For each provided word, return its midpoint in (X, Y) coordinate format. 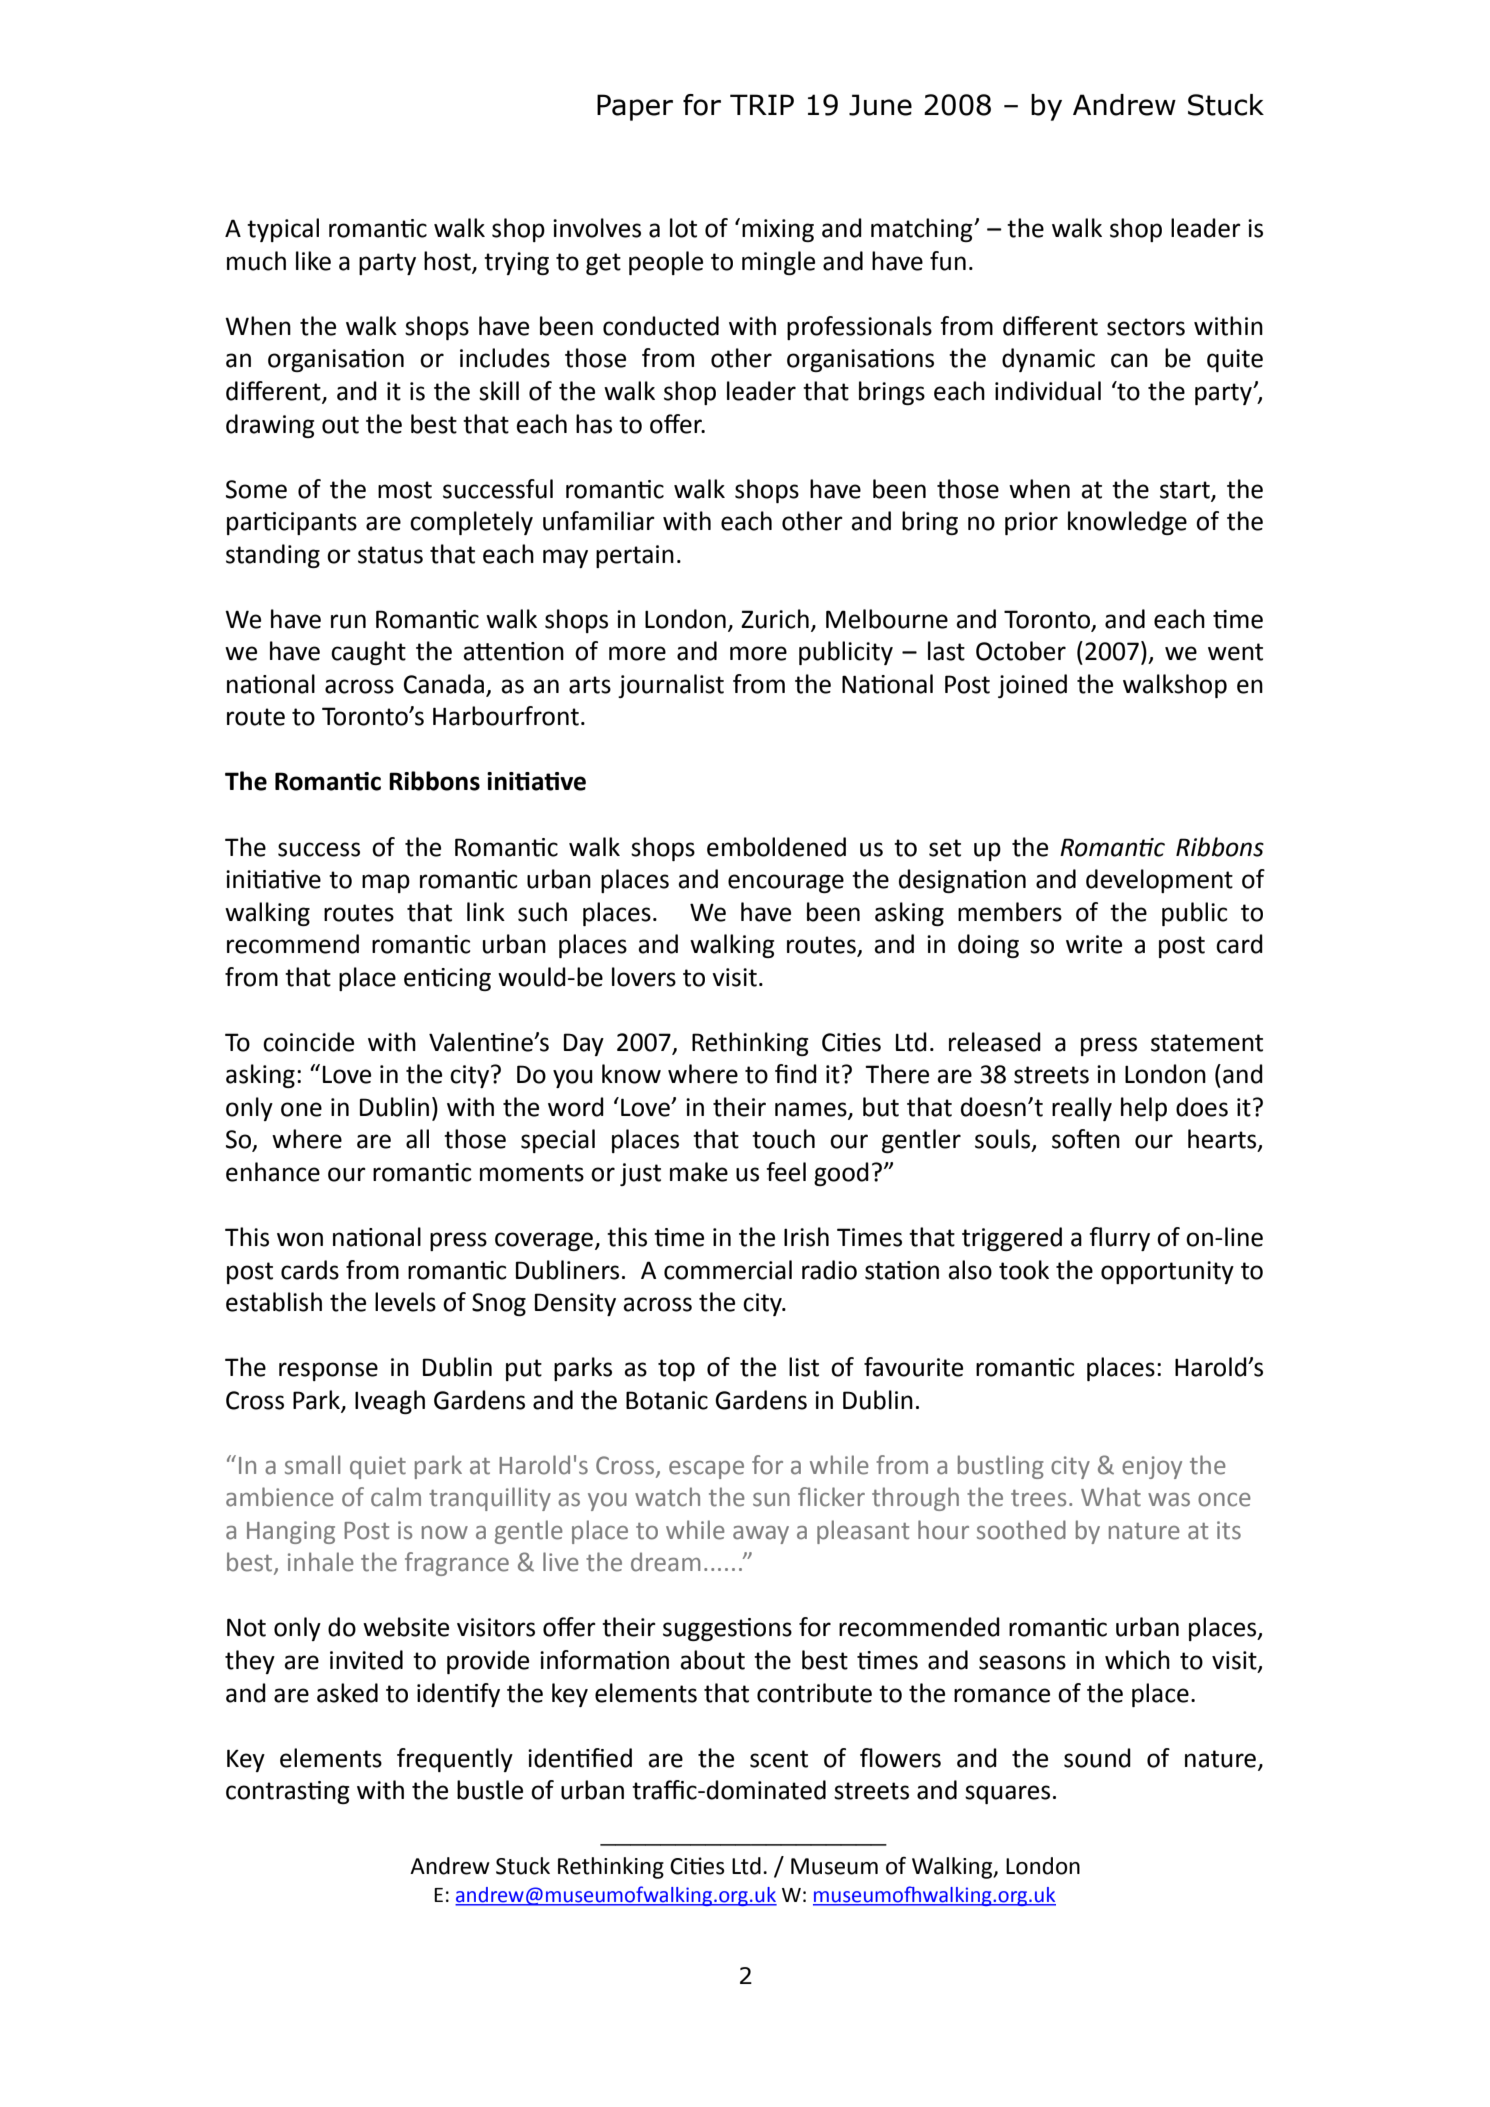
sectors (1146, 327)
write (1094, 944)
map (386, 883)
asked (347, 1693)
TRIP (762, 104)
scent (779, 1759)
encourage (786, 883)
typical (283, 230)
